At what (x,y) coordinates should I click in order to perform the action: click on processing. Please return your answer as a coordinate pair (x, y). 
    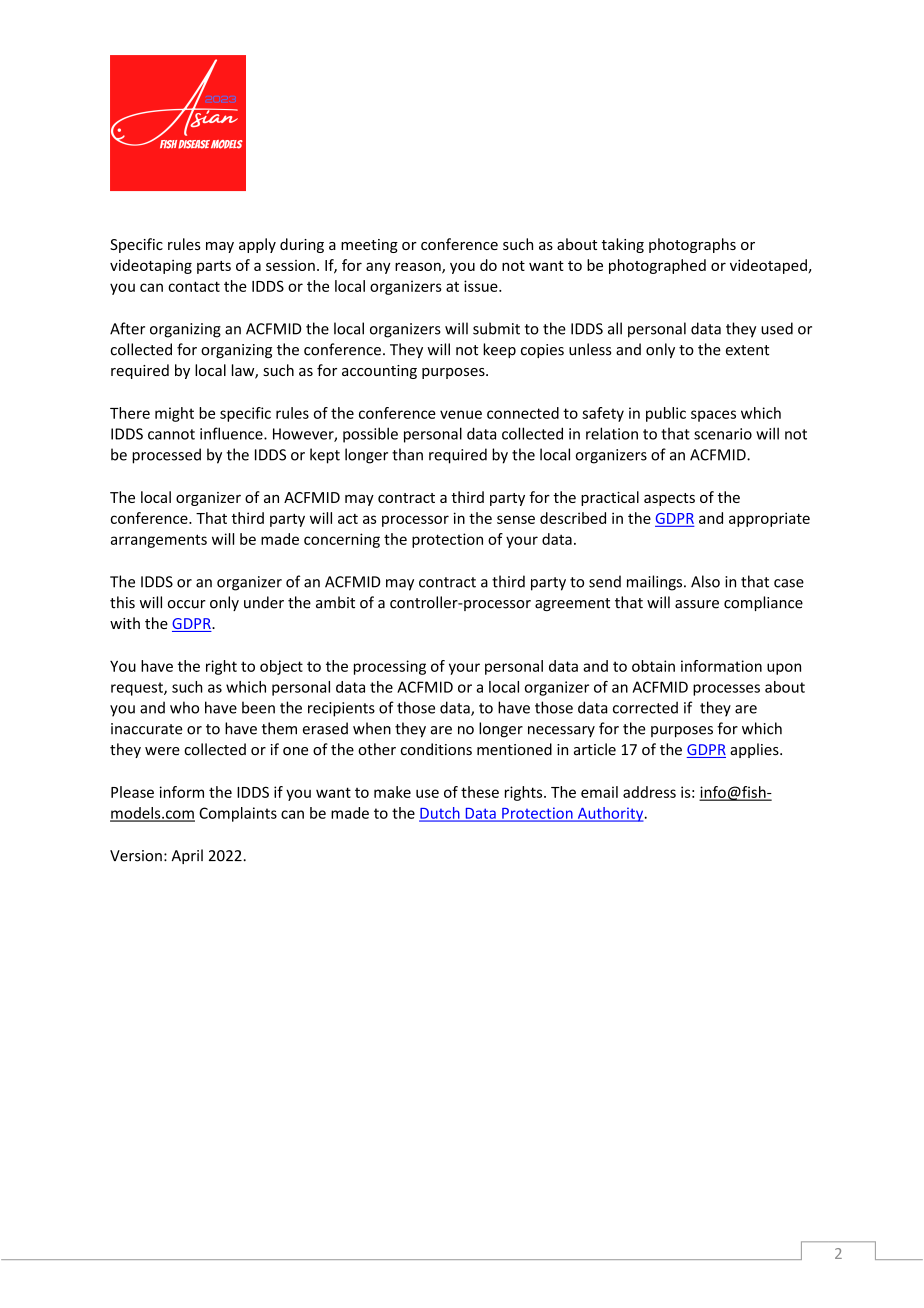
    Looking at the image, I should click on (390, 667).
